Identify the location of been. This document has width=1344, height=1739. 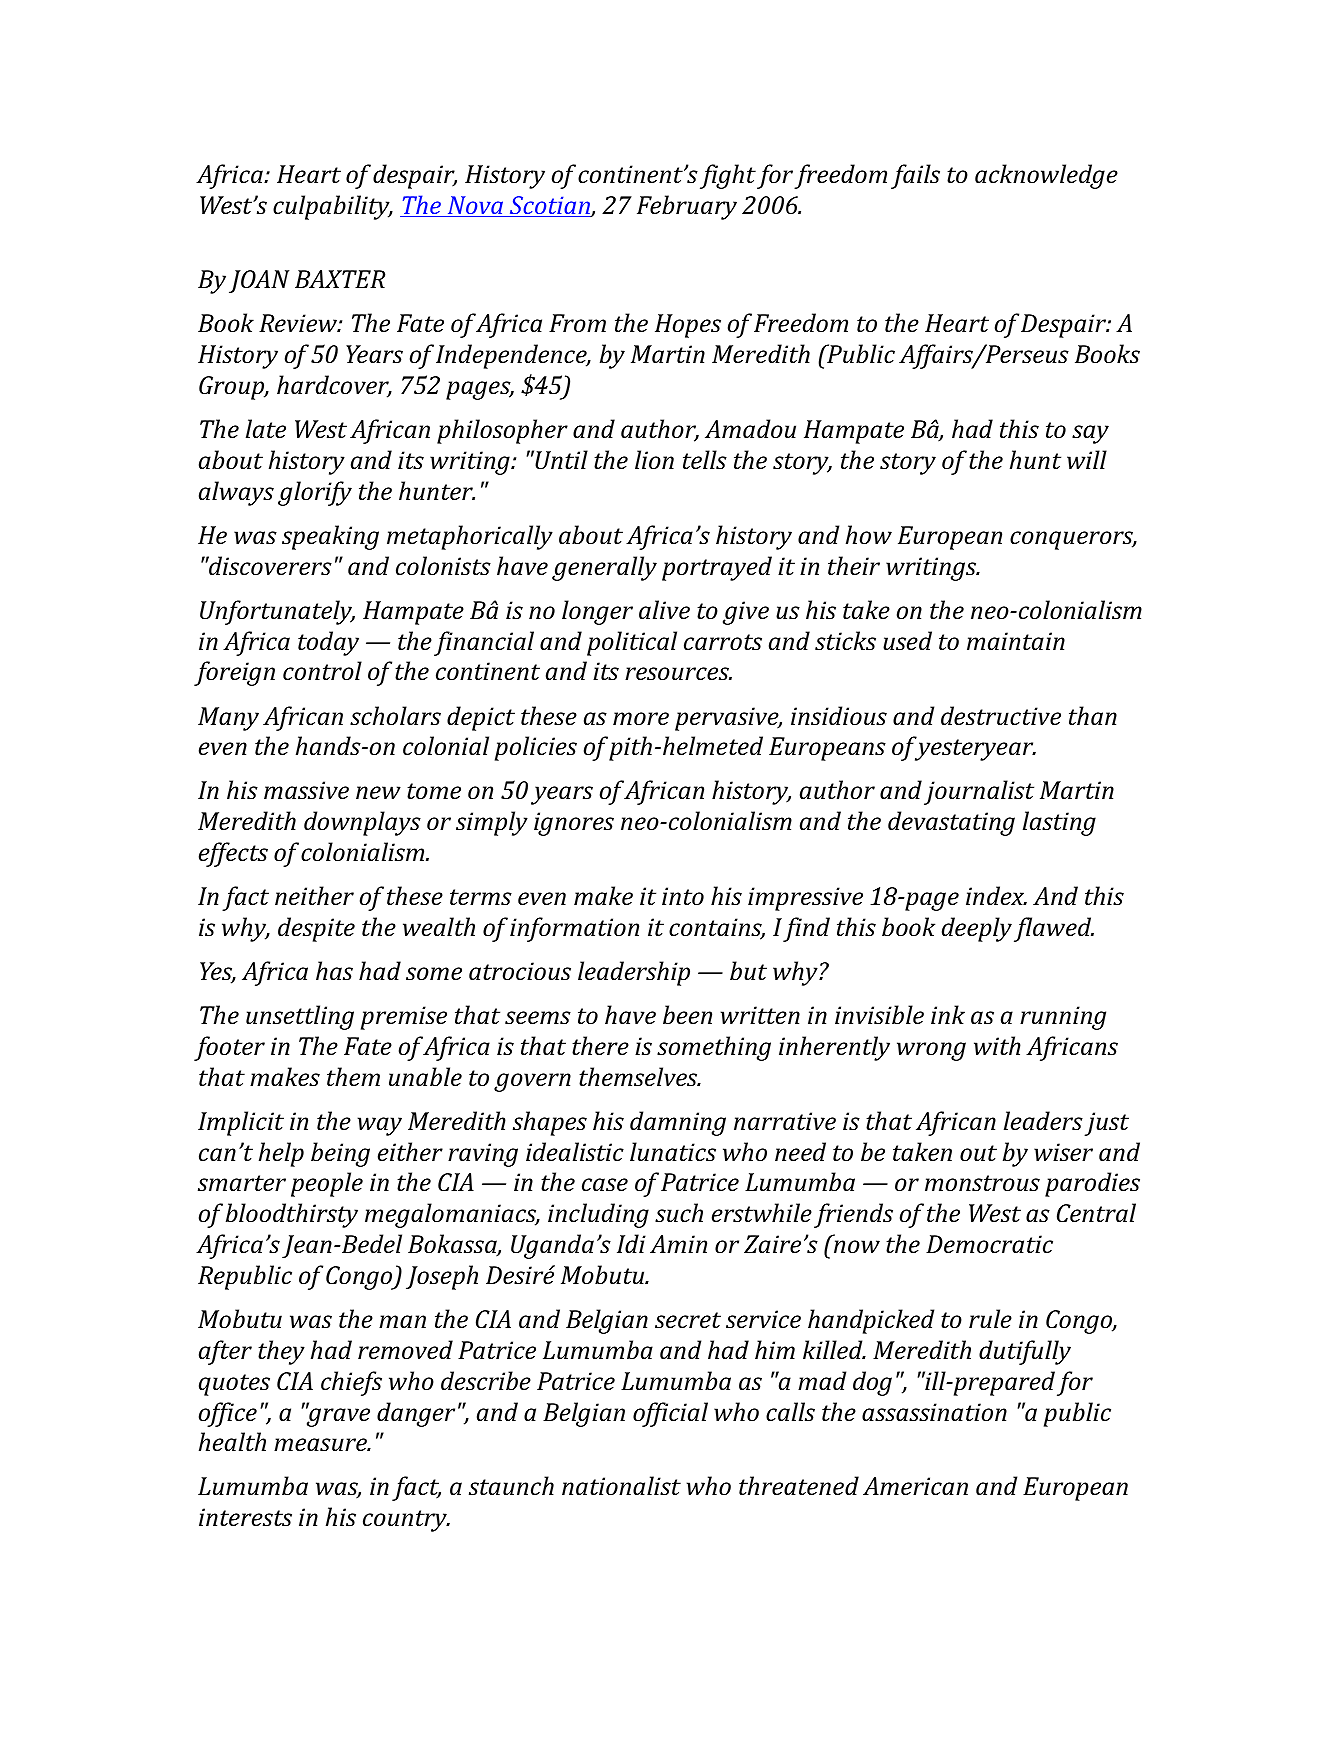
(687, 1014).
